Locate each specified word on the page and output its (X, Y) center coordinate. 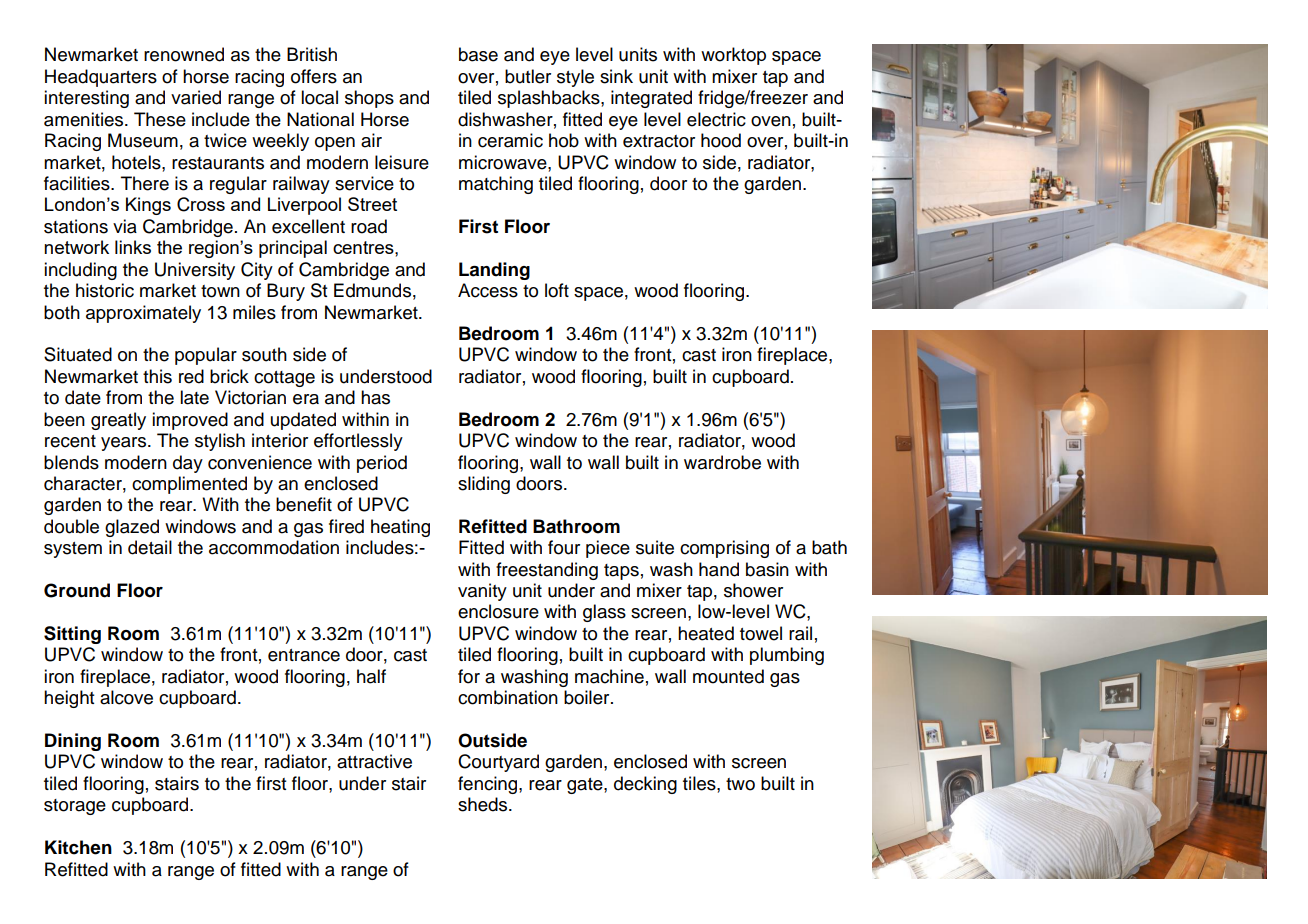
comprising (724, 549)
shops (369, 99)
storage (75, 807)
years (125, 444)
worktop (733, 56)
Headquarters (101, 78)
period (382, 464)
